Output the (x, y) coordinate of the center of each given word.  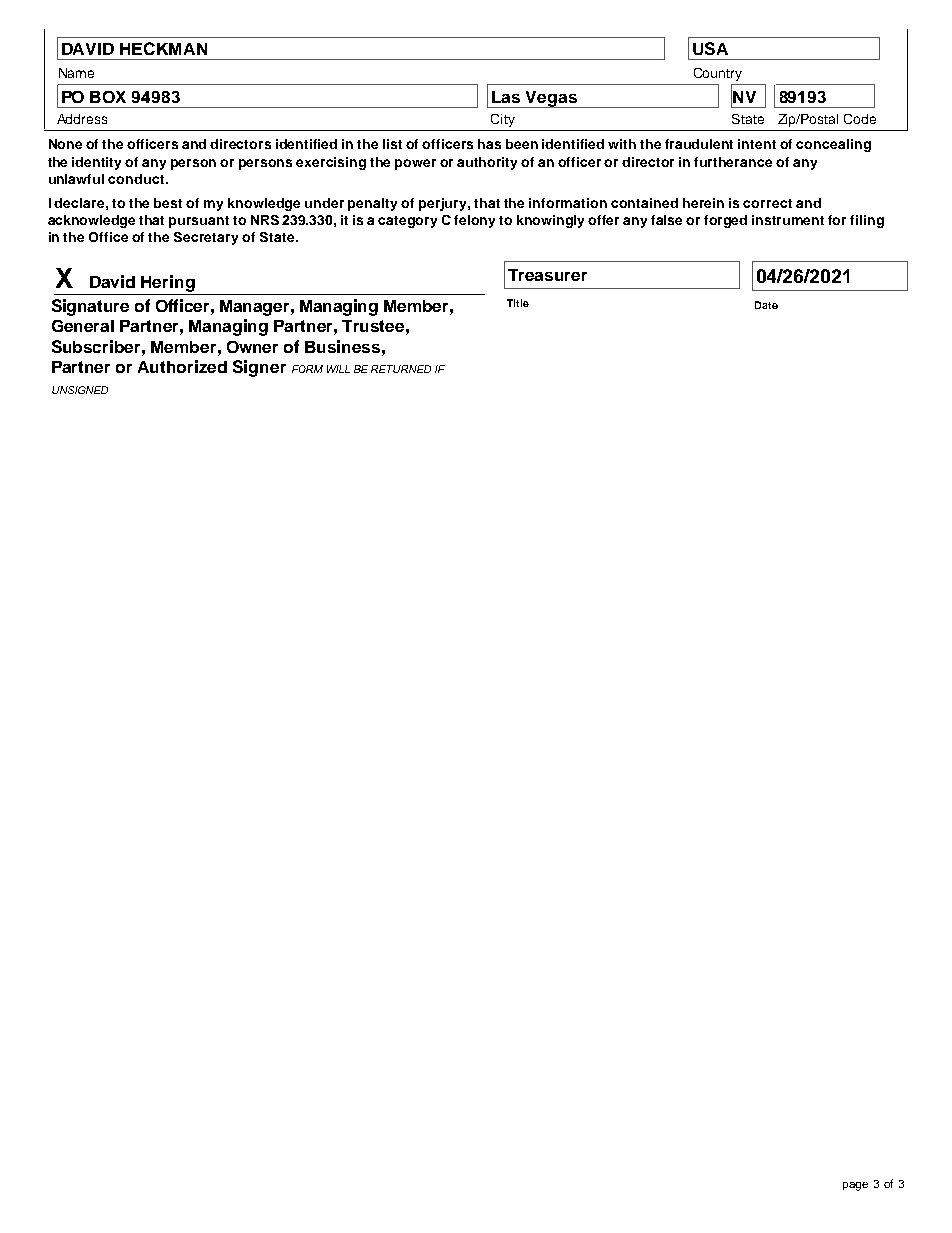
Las (506, 97)
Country (718, 74)
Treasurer (547, 275)
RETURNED (401, 369)
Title (518, 303)
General (83, 326)
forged (725, 221)
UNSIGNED (80, 390)
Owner (252, 347)
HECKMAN (163, 48)
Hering (168, 283)
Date (766, 305)
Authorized (182, 366)
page (855, 1186)
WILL (338, 369)
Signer (259, 368)
